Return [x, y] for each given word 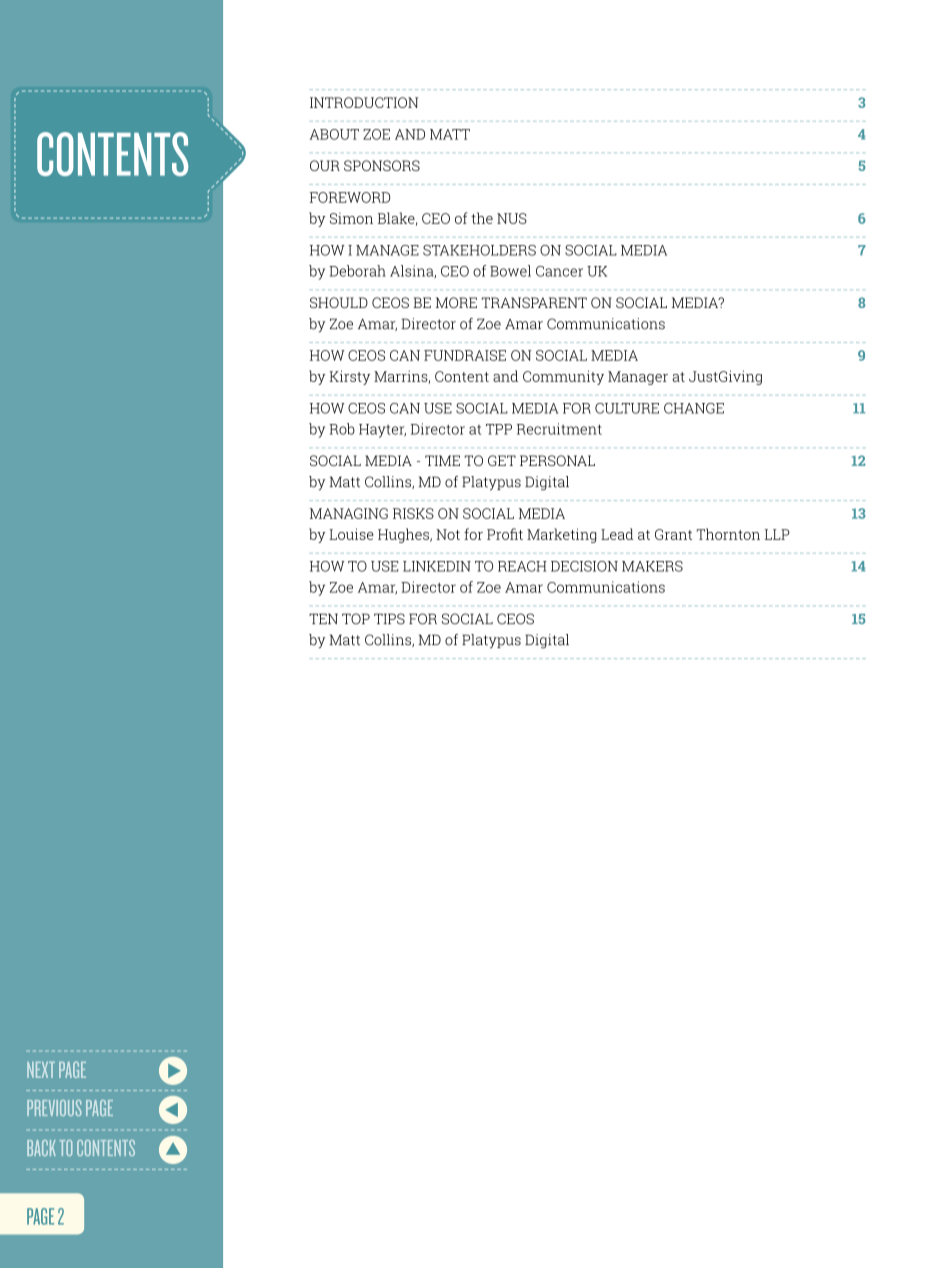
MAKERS [652, 566]
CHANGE [694, 408]
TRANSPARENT [534, 302]
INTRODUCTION [364, 102]
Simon [351, 218]
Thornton [728, 534]
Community [563, 377]
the [482, 218]
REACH [522, 566]
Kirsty [349, 377]
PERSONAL [557, 460]
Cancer [559, 271]
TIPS [389, 619]
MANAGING [349, 513]
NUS [512, 218]
